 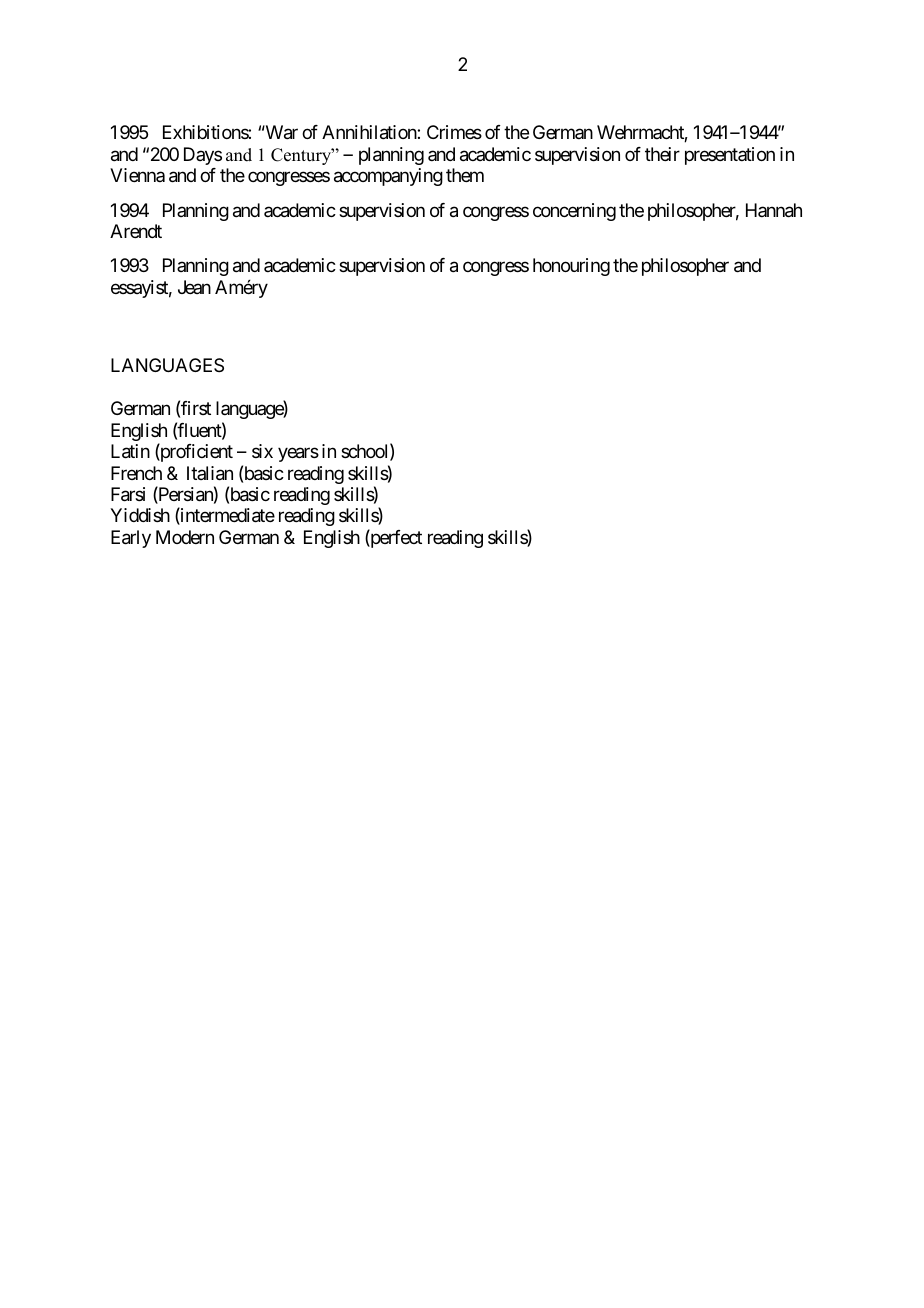 I want to click on years, so click(x=298, y=455).
